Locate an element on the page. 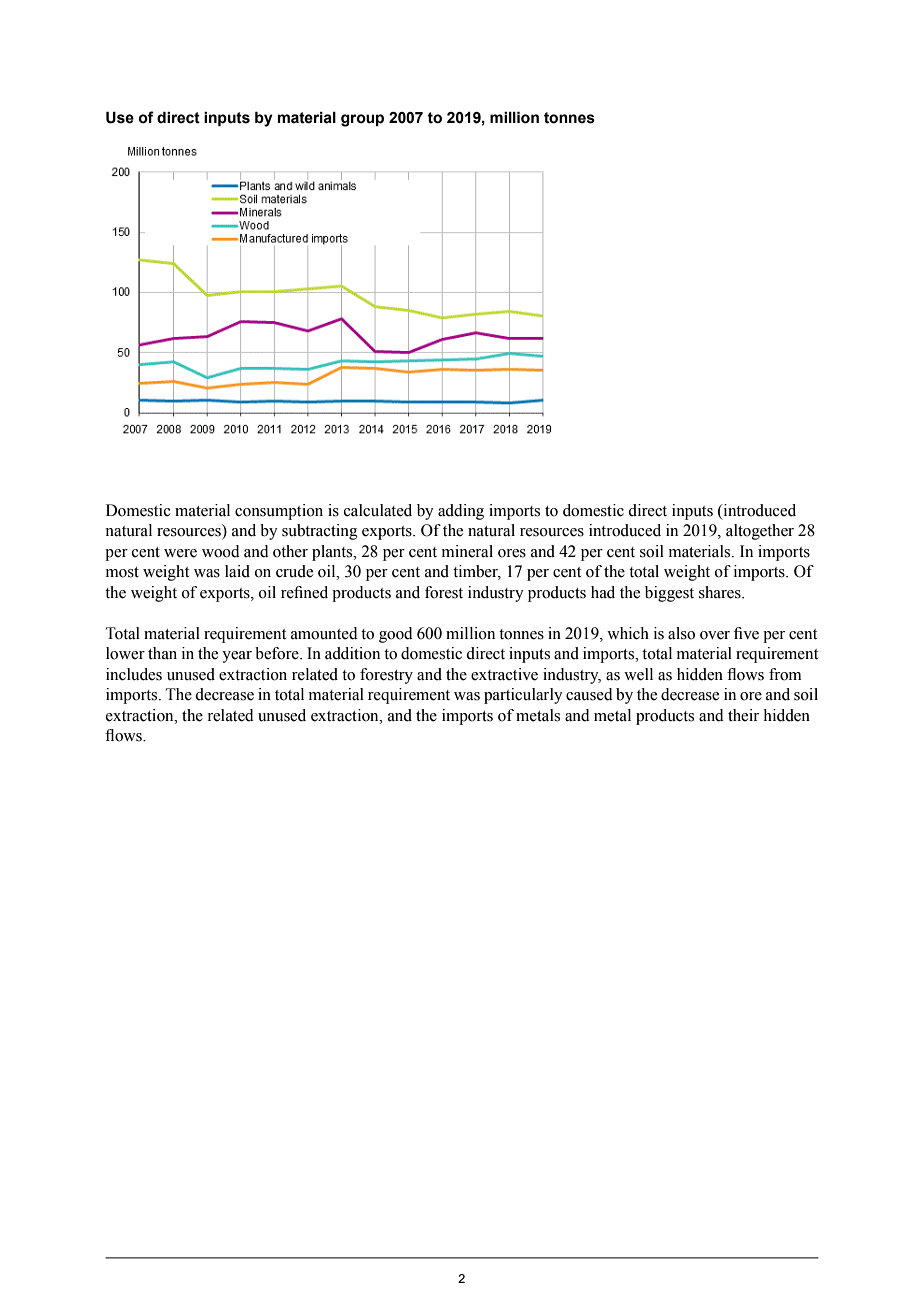 This image has width=924, height=1308. consumption is located at coordinates (279, 512).
